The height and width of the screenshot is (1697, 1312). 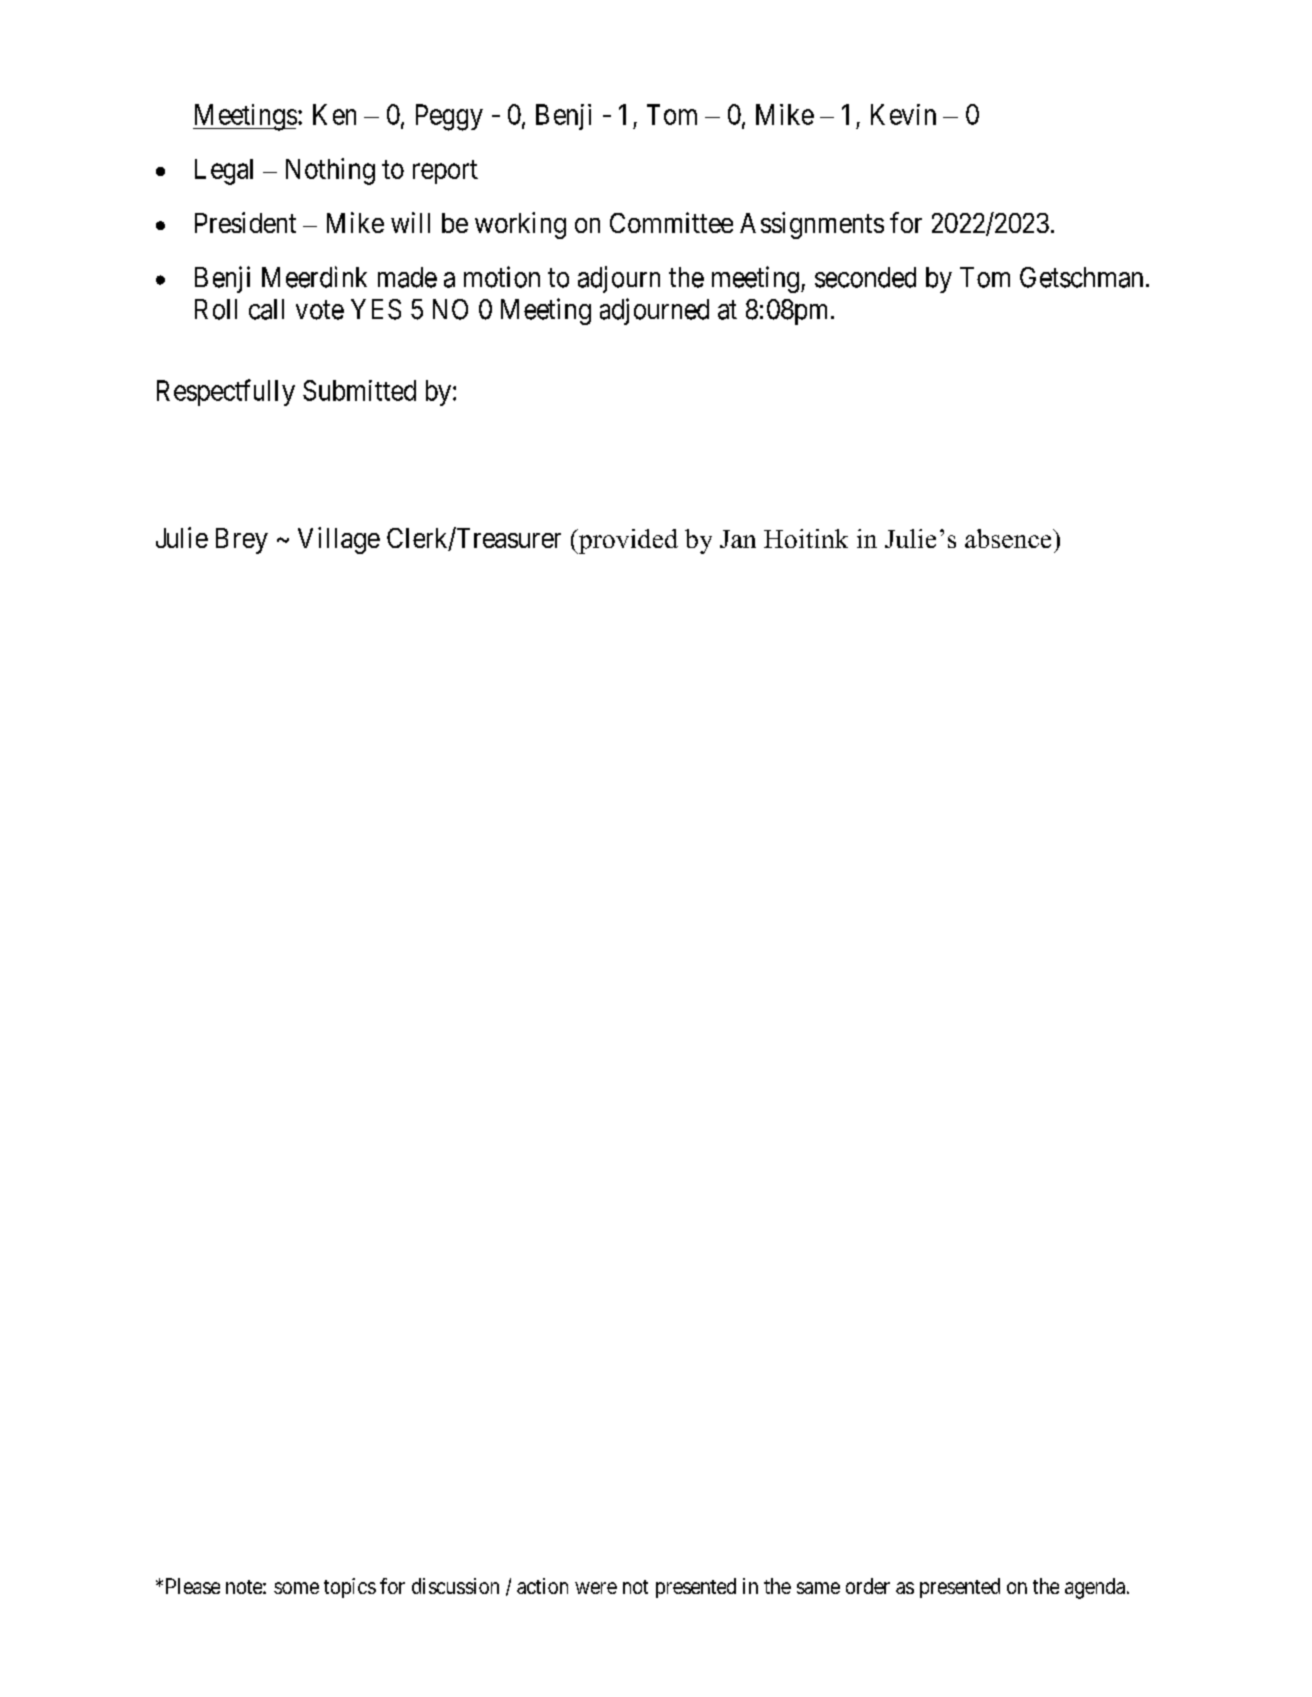 I want to click on topics, so click(x=350, y=1588).
